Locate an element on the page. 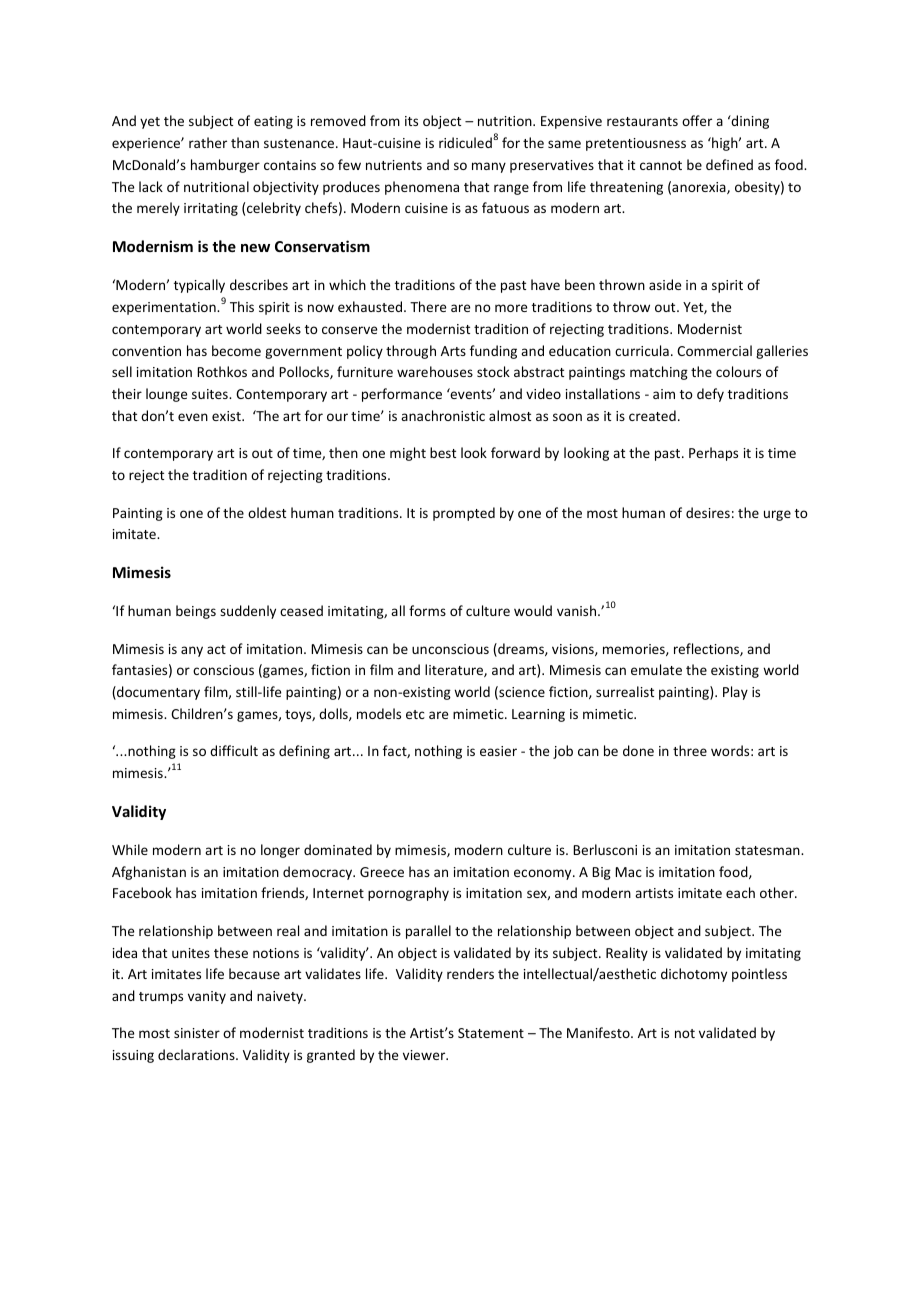 This image has width=924, height=1307. desires is located at coordinates (708, 512).
